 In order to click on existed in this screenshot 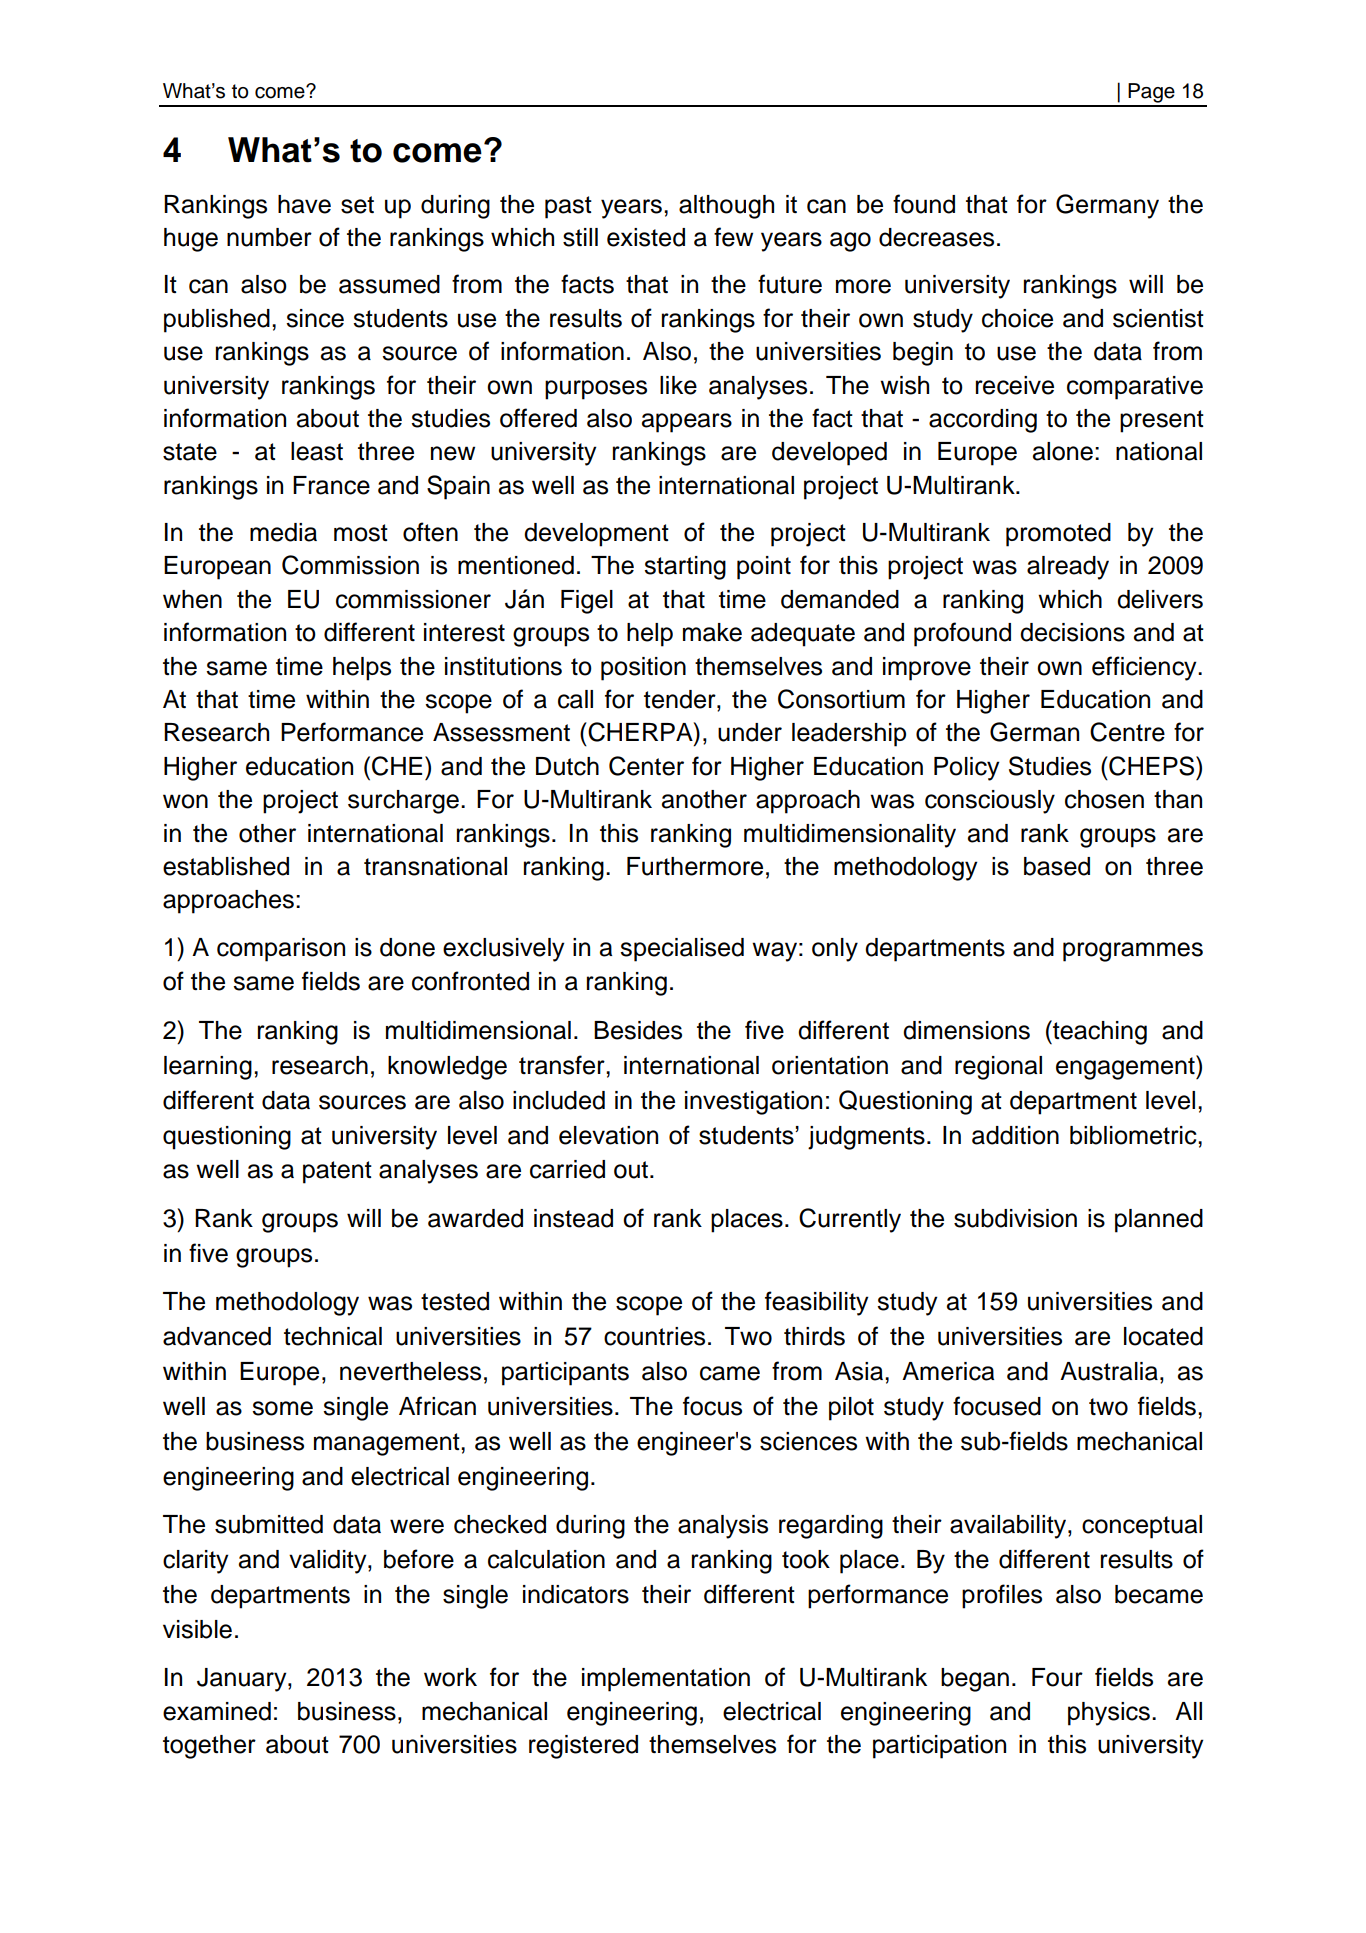, I will do `click(646, 237)`.
